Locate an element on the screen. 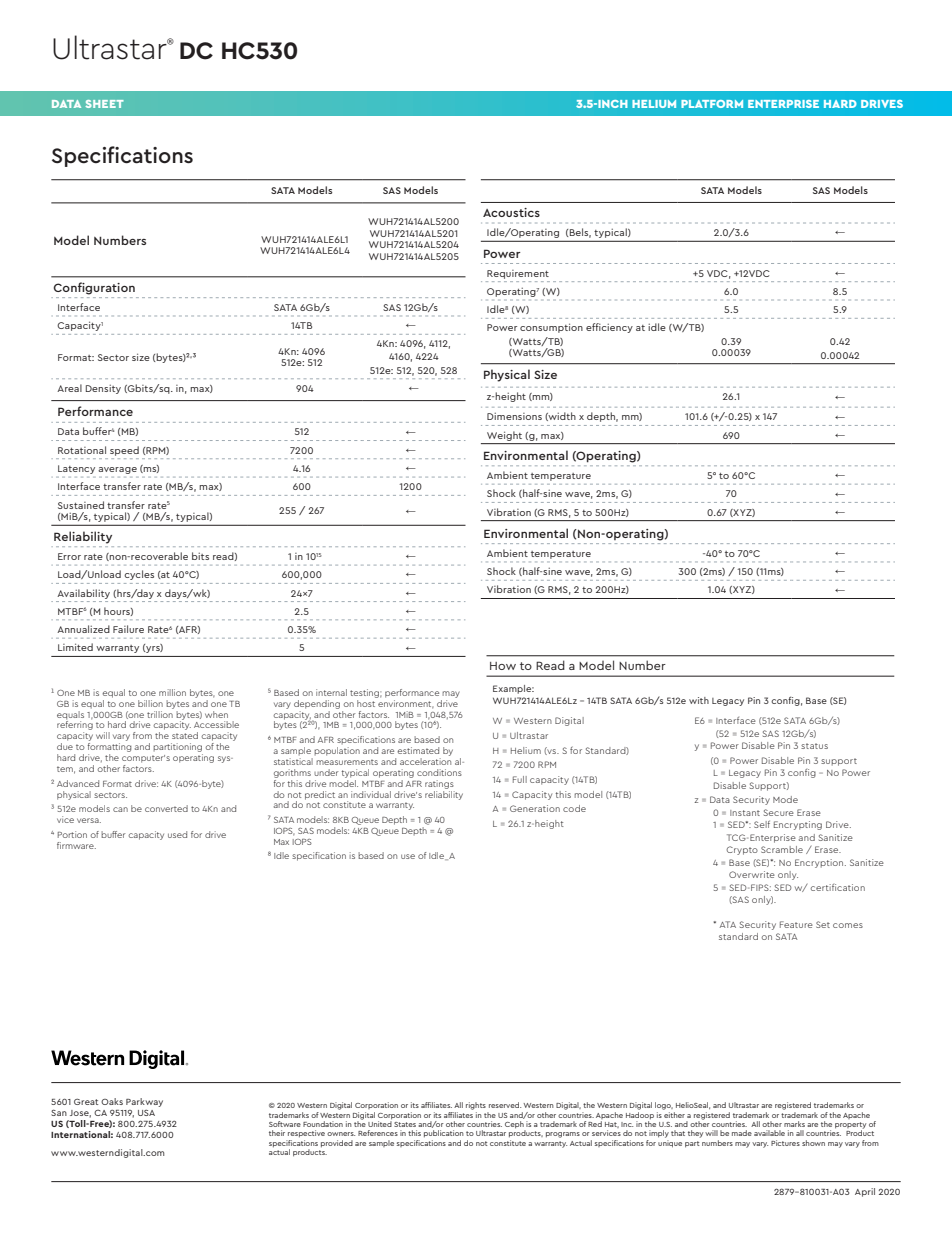 The height and width of the screenshot is (1233, 952). with is located at coordinates (699, 700).
